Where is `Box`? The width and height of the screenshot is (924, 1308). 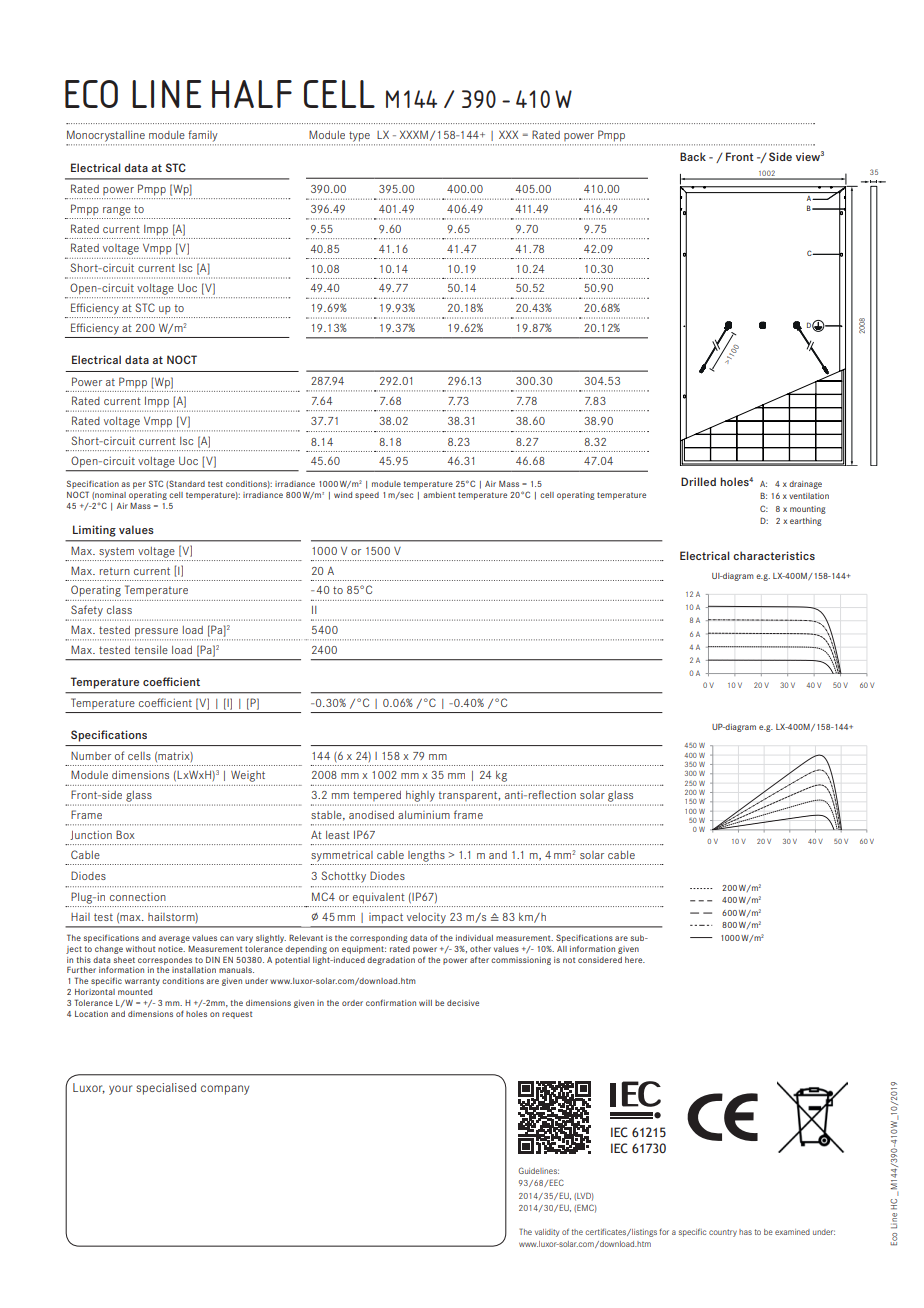 Box is located at coordinates (125, 834).
